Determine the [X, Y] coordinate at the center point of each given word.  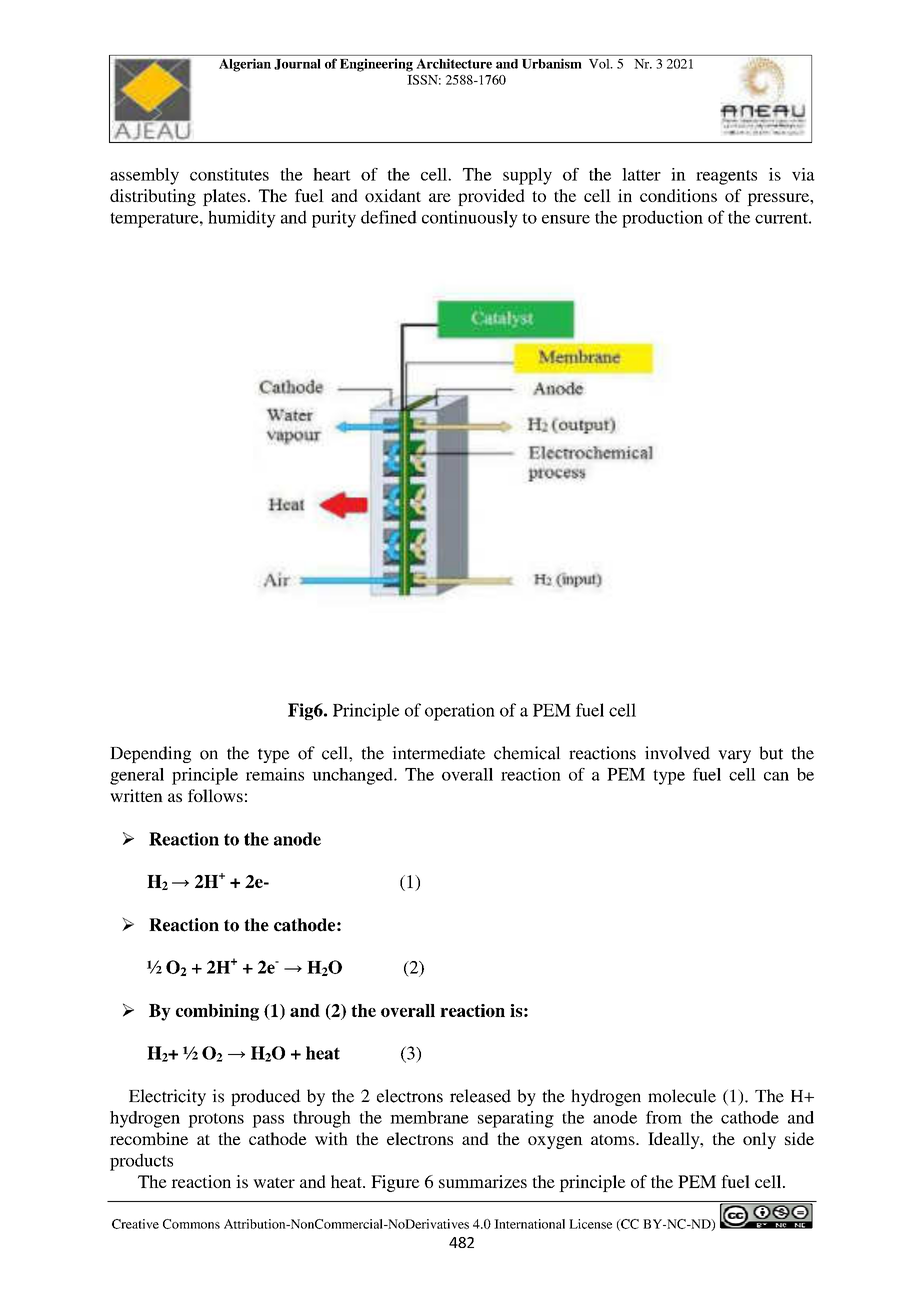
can [776, 776]
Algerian [245, 65]
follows [215, 795]
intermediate [438, 753]
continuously [470, 219]
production [662, 219]
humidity [242, 219]
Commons [191, 1224]
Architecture [454, 64]
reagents [726, 177]
